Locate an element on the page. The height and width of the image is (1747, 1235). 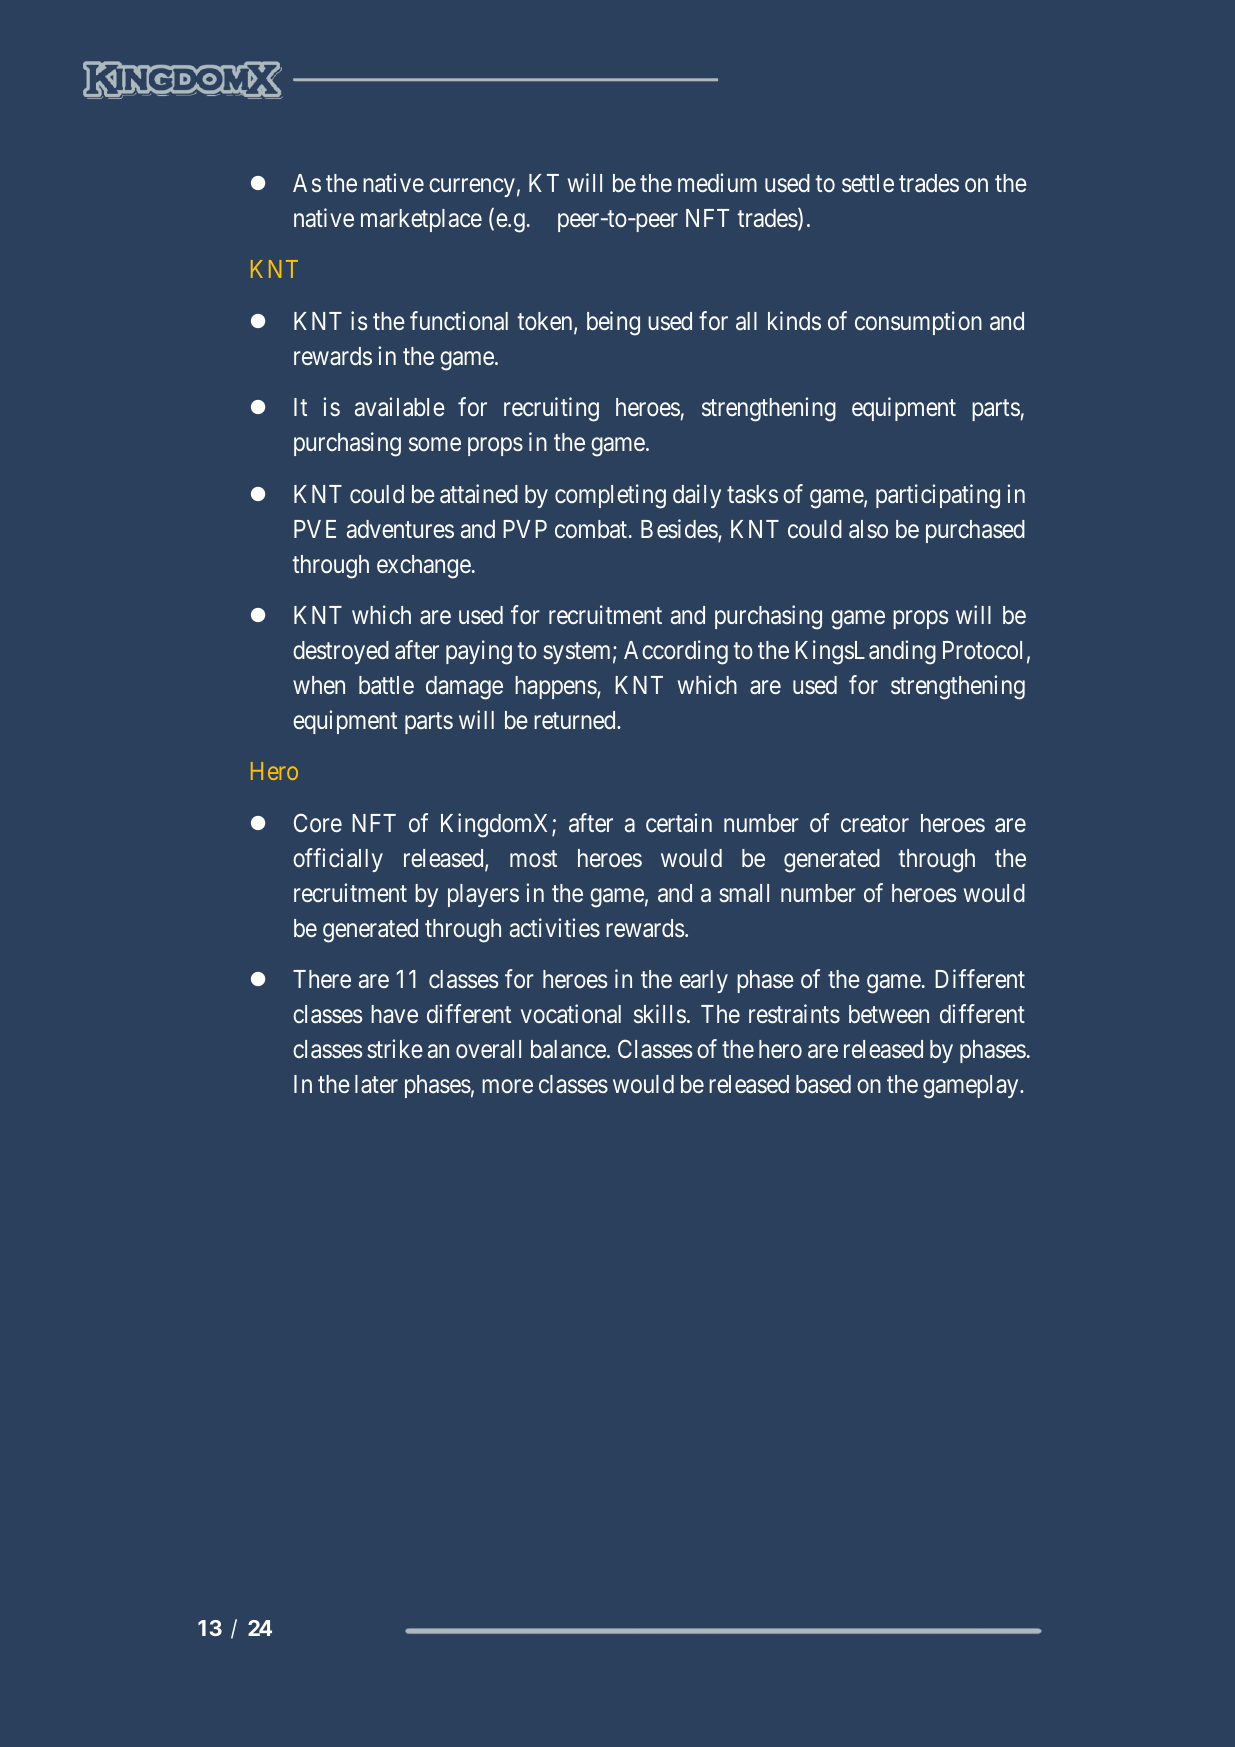
marketplace is located at coordinates (421, 220).
